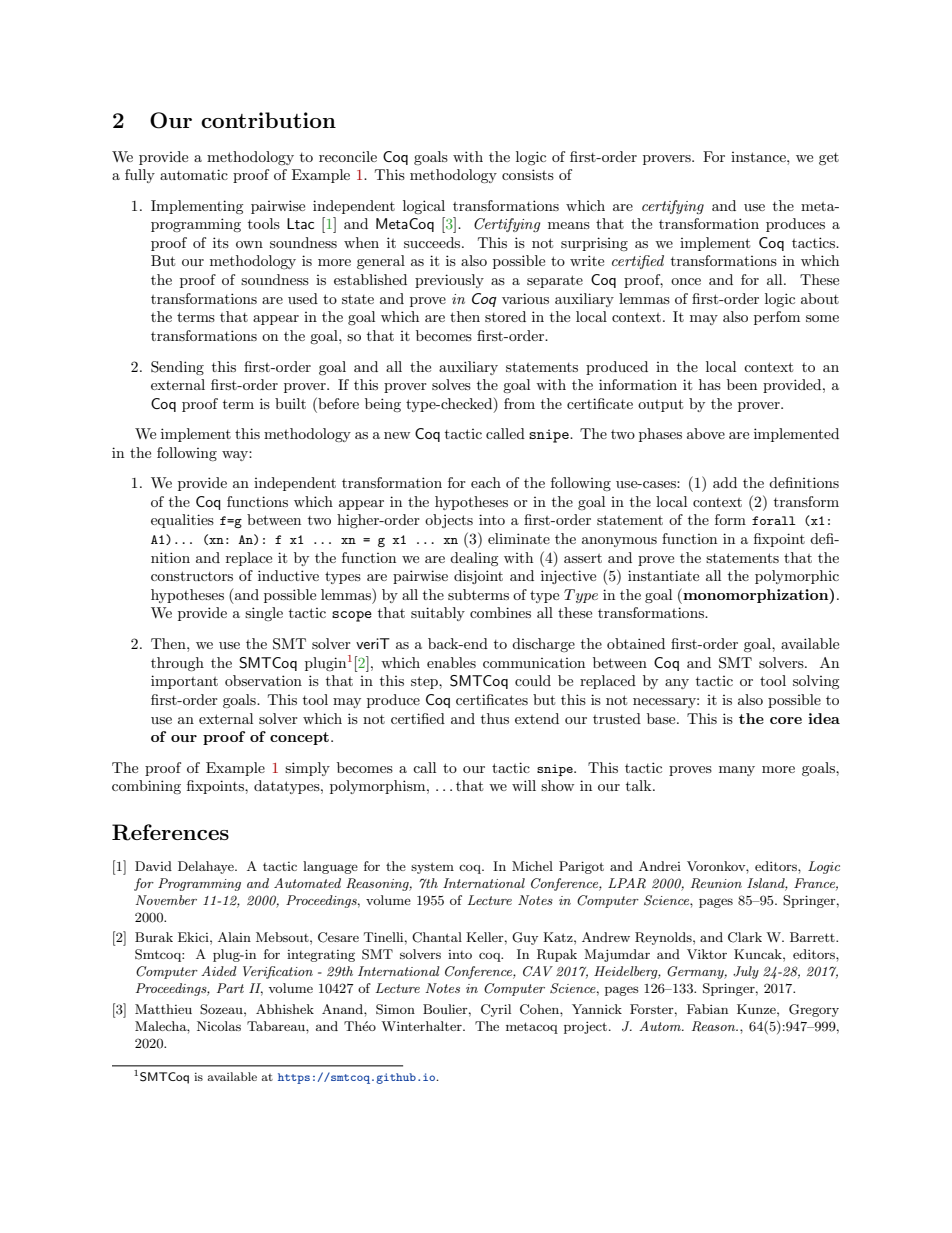 The height and width of the screenshot is (1233, 952). What do you see at coordinates (528, 174) in the screenshot?
I see `consists` at bounding box center [528, 174].
